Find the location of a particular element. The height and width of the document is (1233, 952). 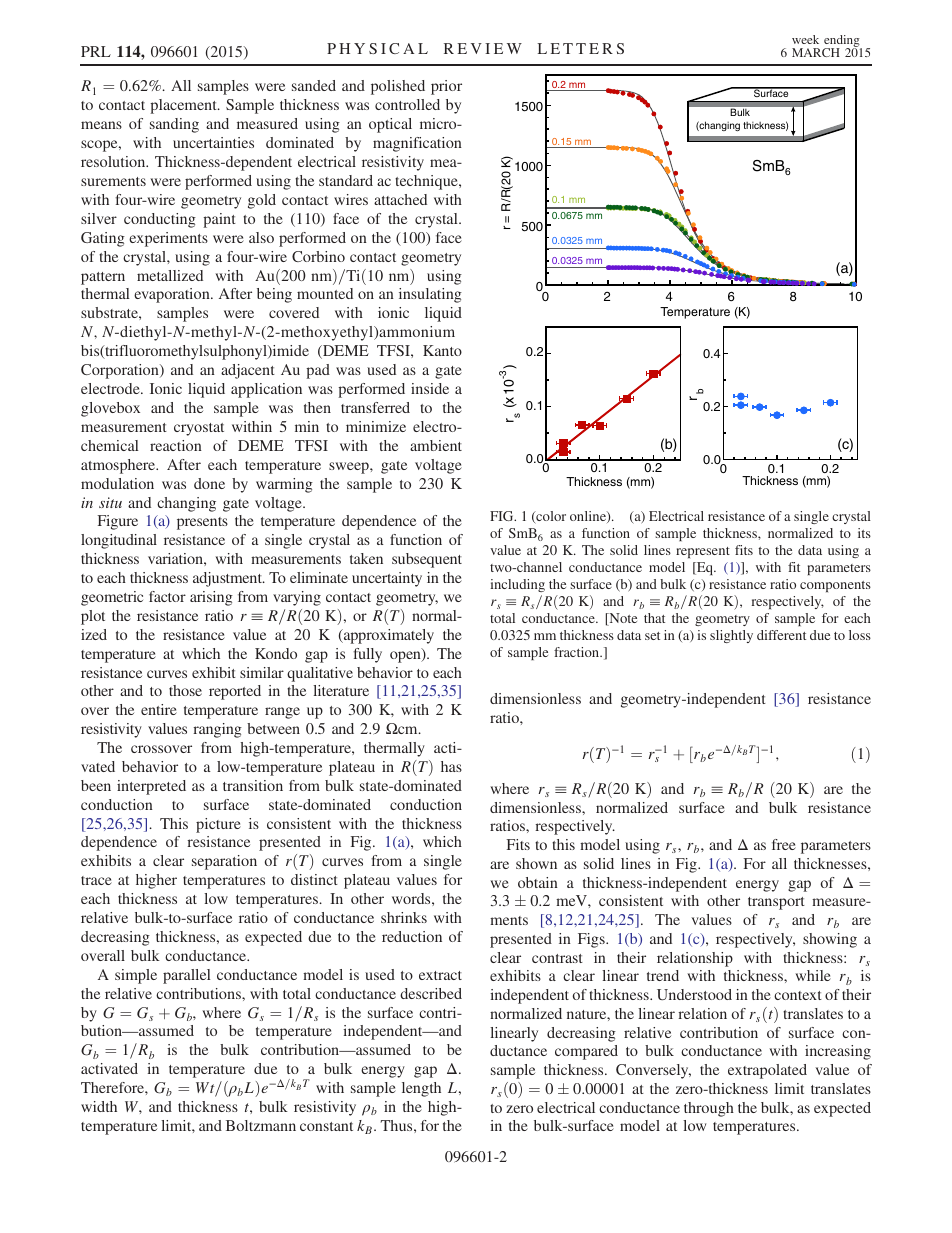

width is located at coordinates (99, 1106).
